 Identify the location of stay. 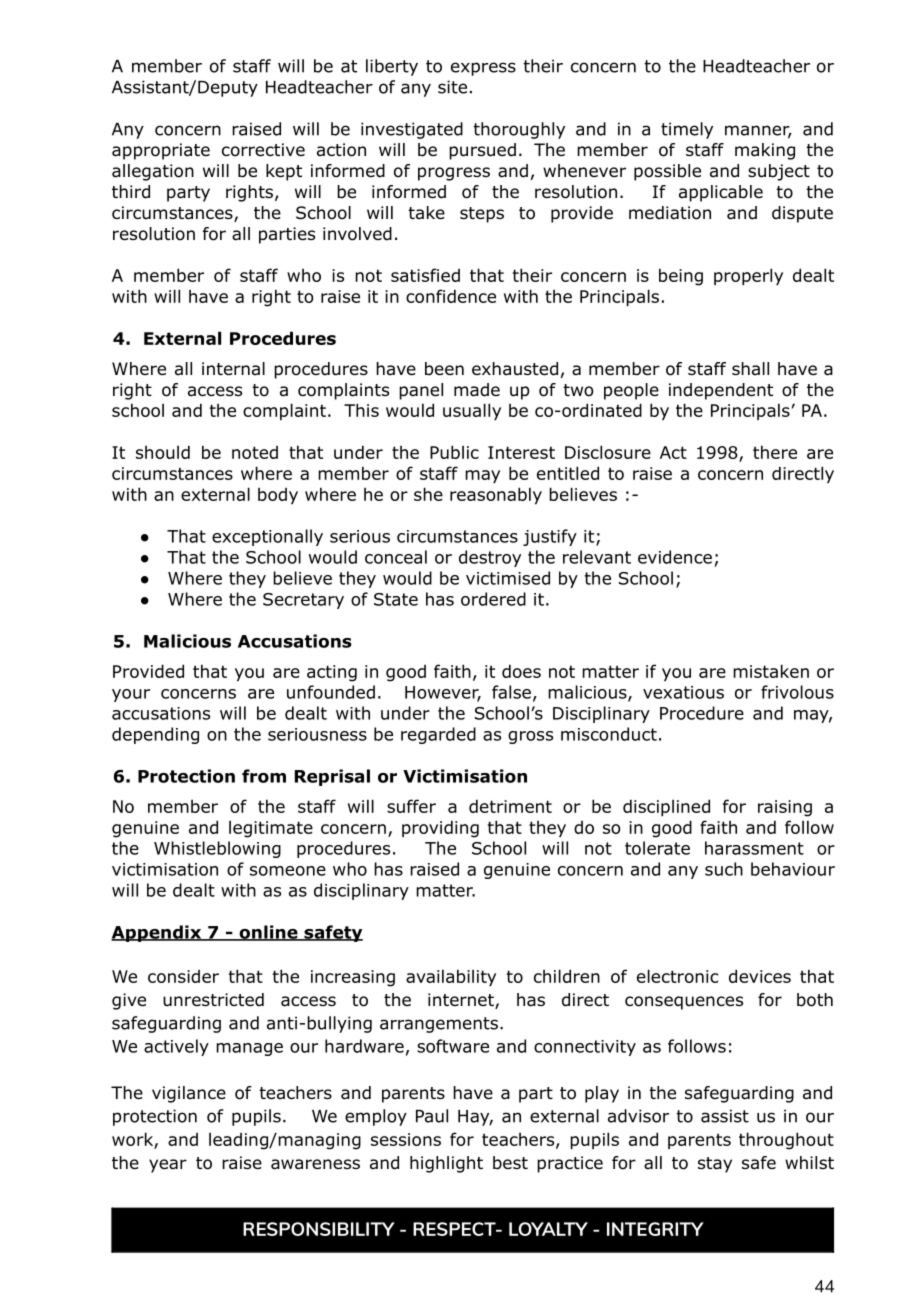
(715, 1165).
